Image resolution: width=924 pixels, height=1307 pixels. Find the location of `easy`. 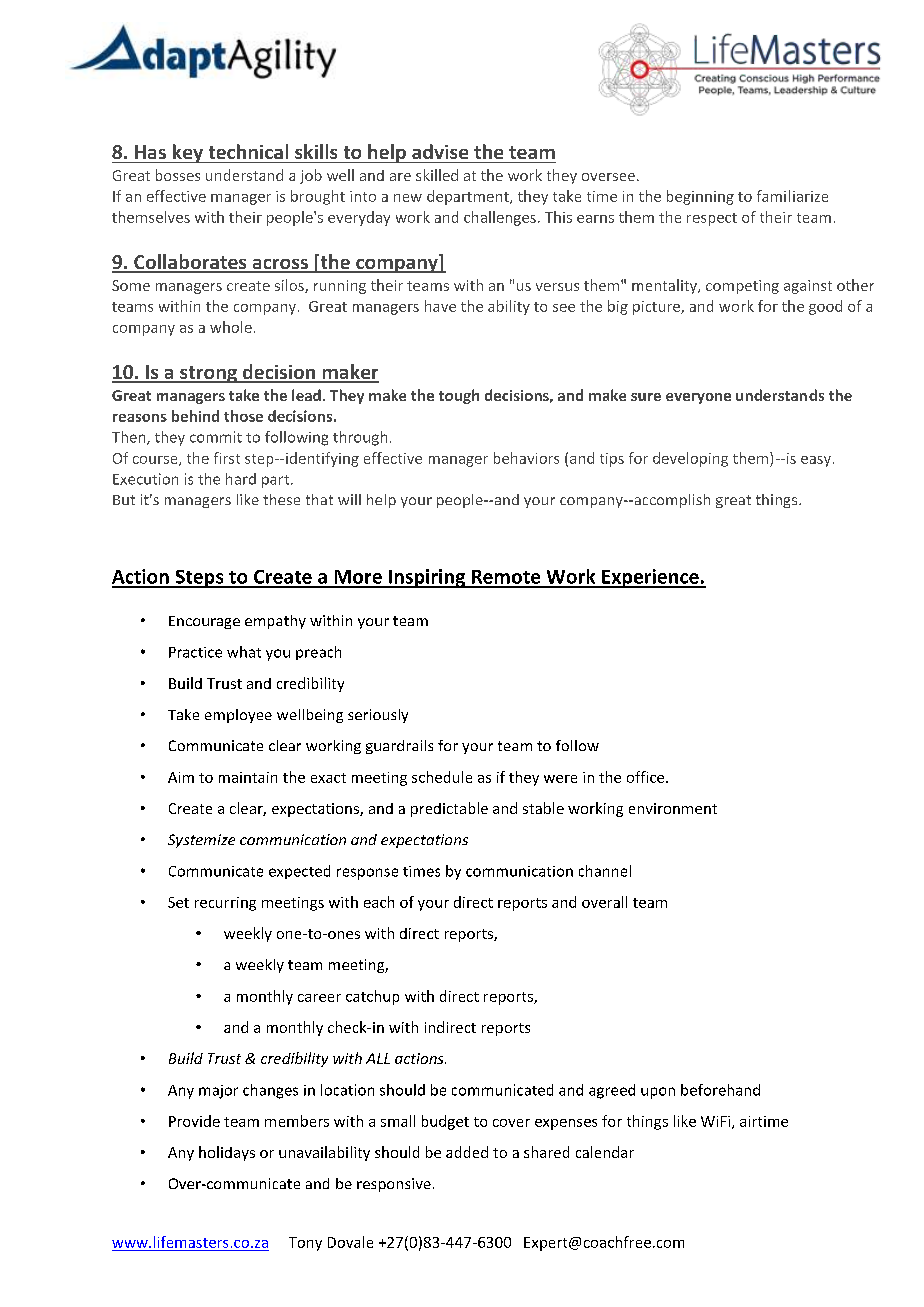

easy is located at coordinates (817, 461).
